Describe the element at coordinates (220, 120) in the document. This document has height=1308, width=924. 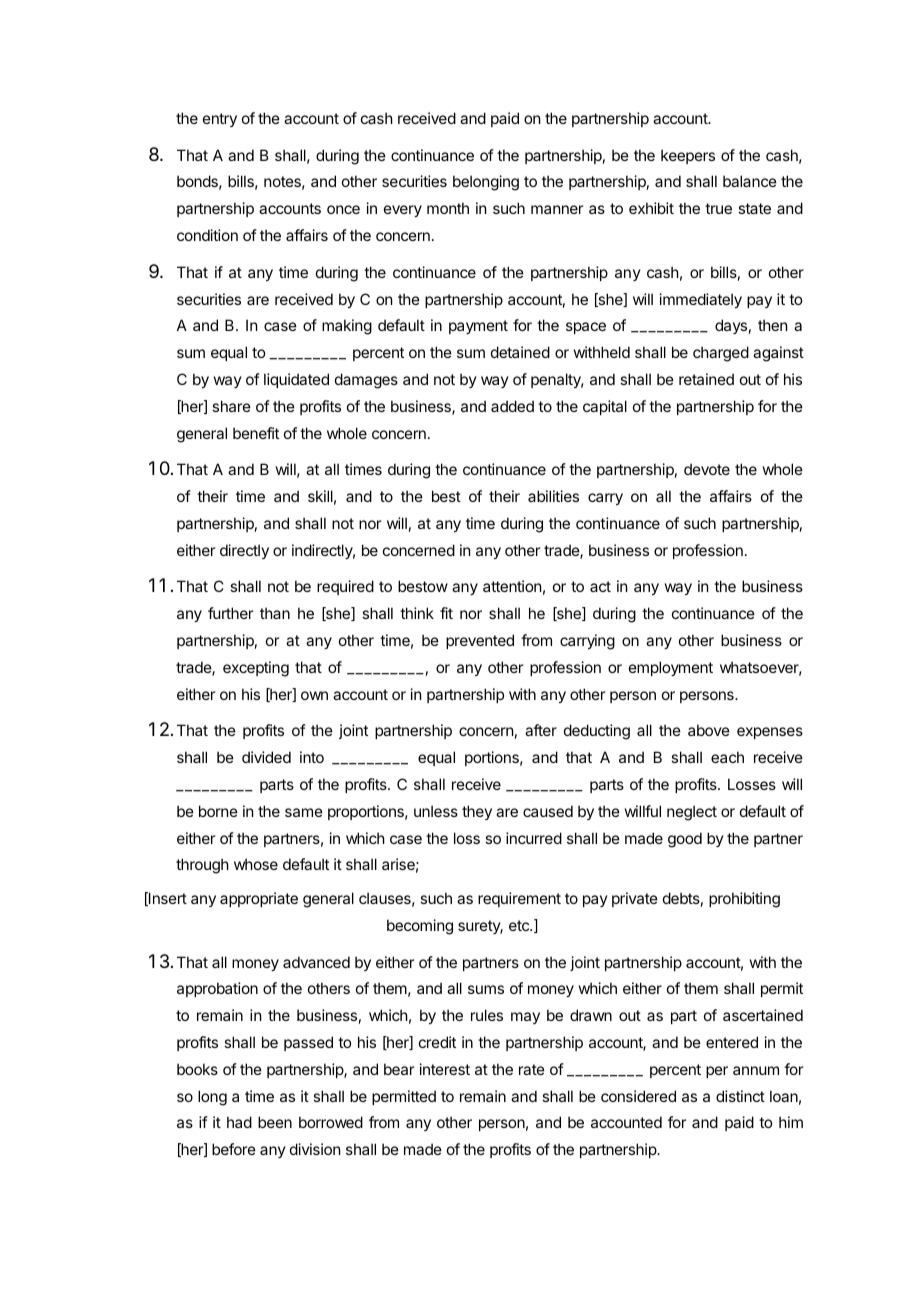
I see `entry` at that location.
